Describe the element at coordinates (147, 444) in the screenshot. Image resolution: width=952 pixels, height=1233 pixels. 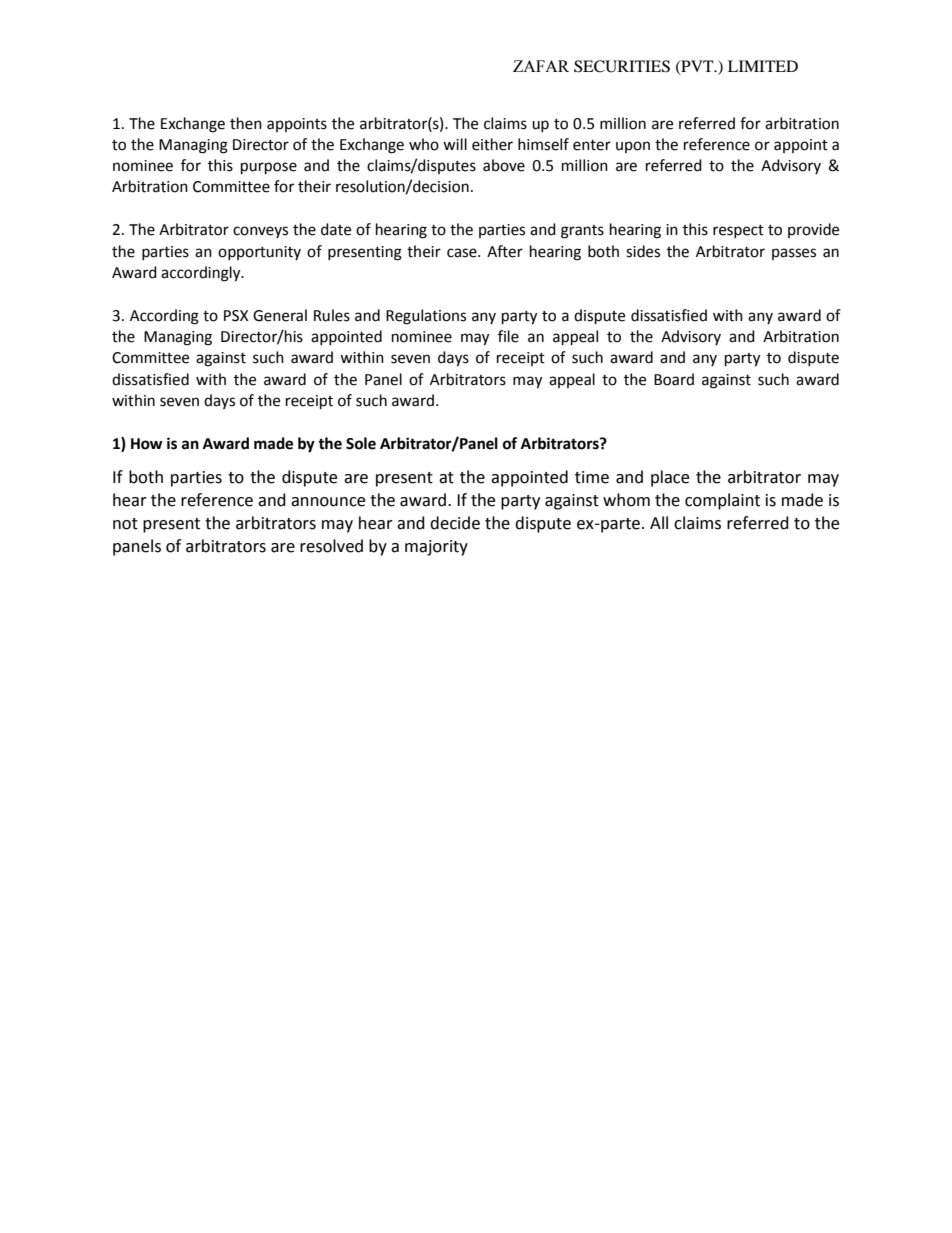
I see `How` at that location.
